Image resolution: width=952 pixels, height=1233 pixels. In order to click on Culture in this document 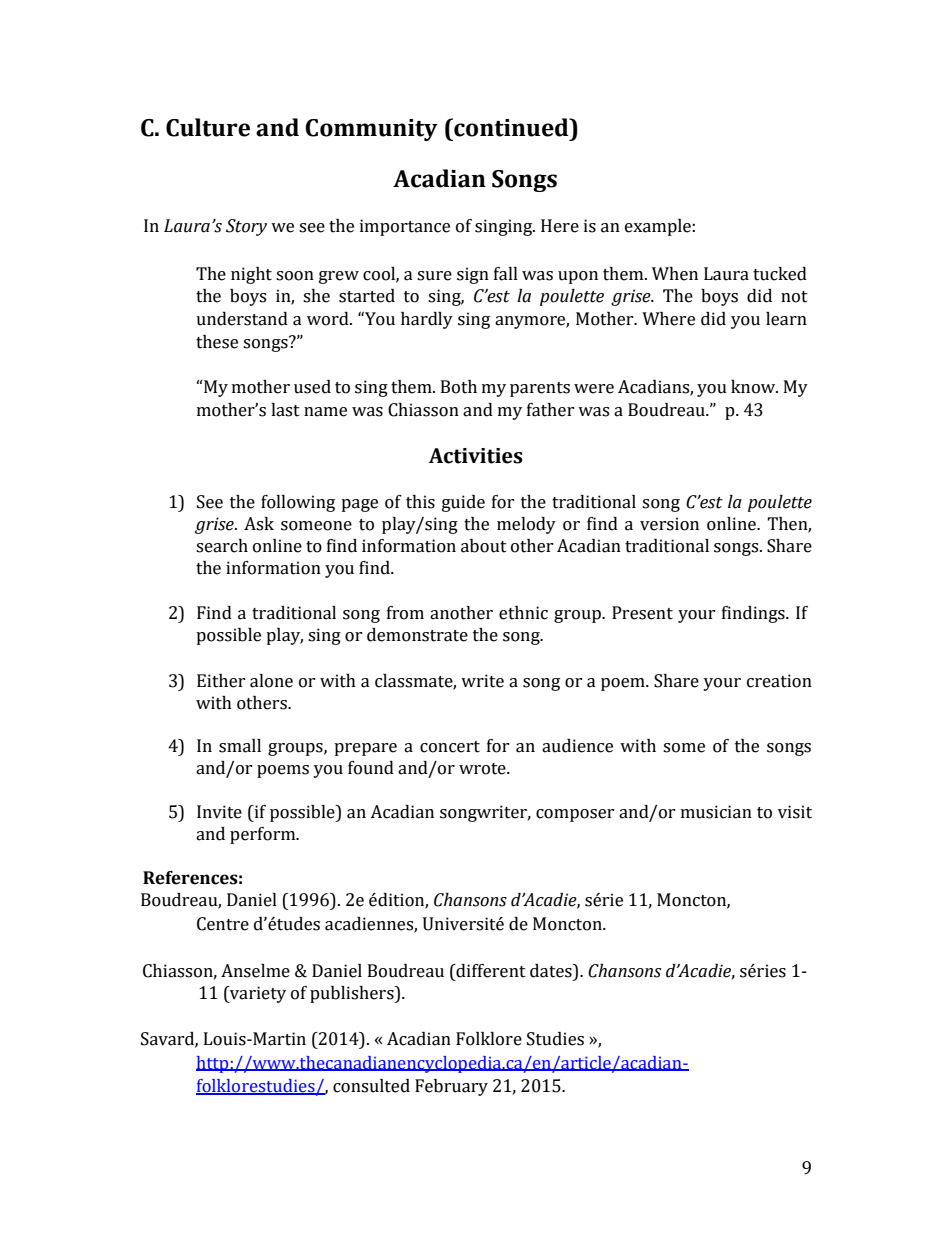, I will do `click(208, 127)`.
